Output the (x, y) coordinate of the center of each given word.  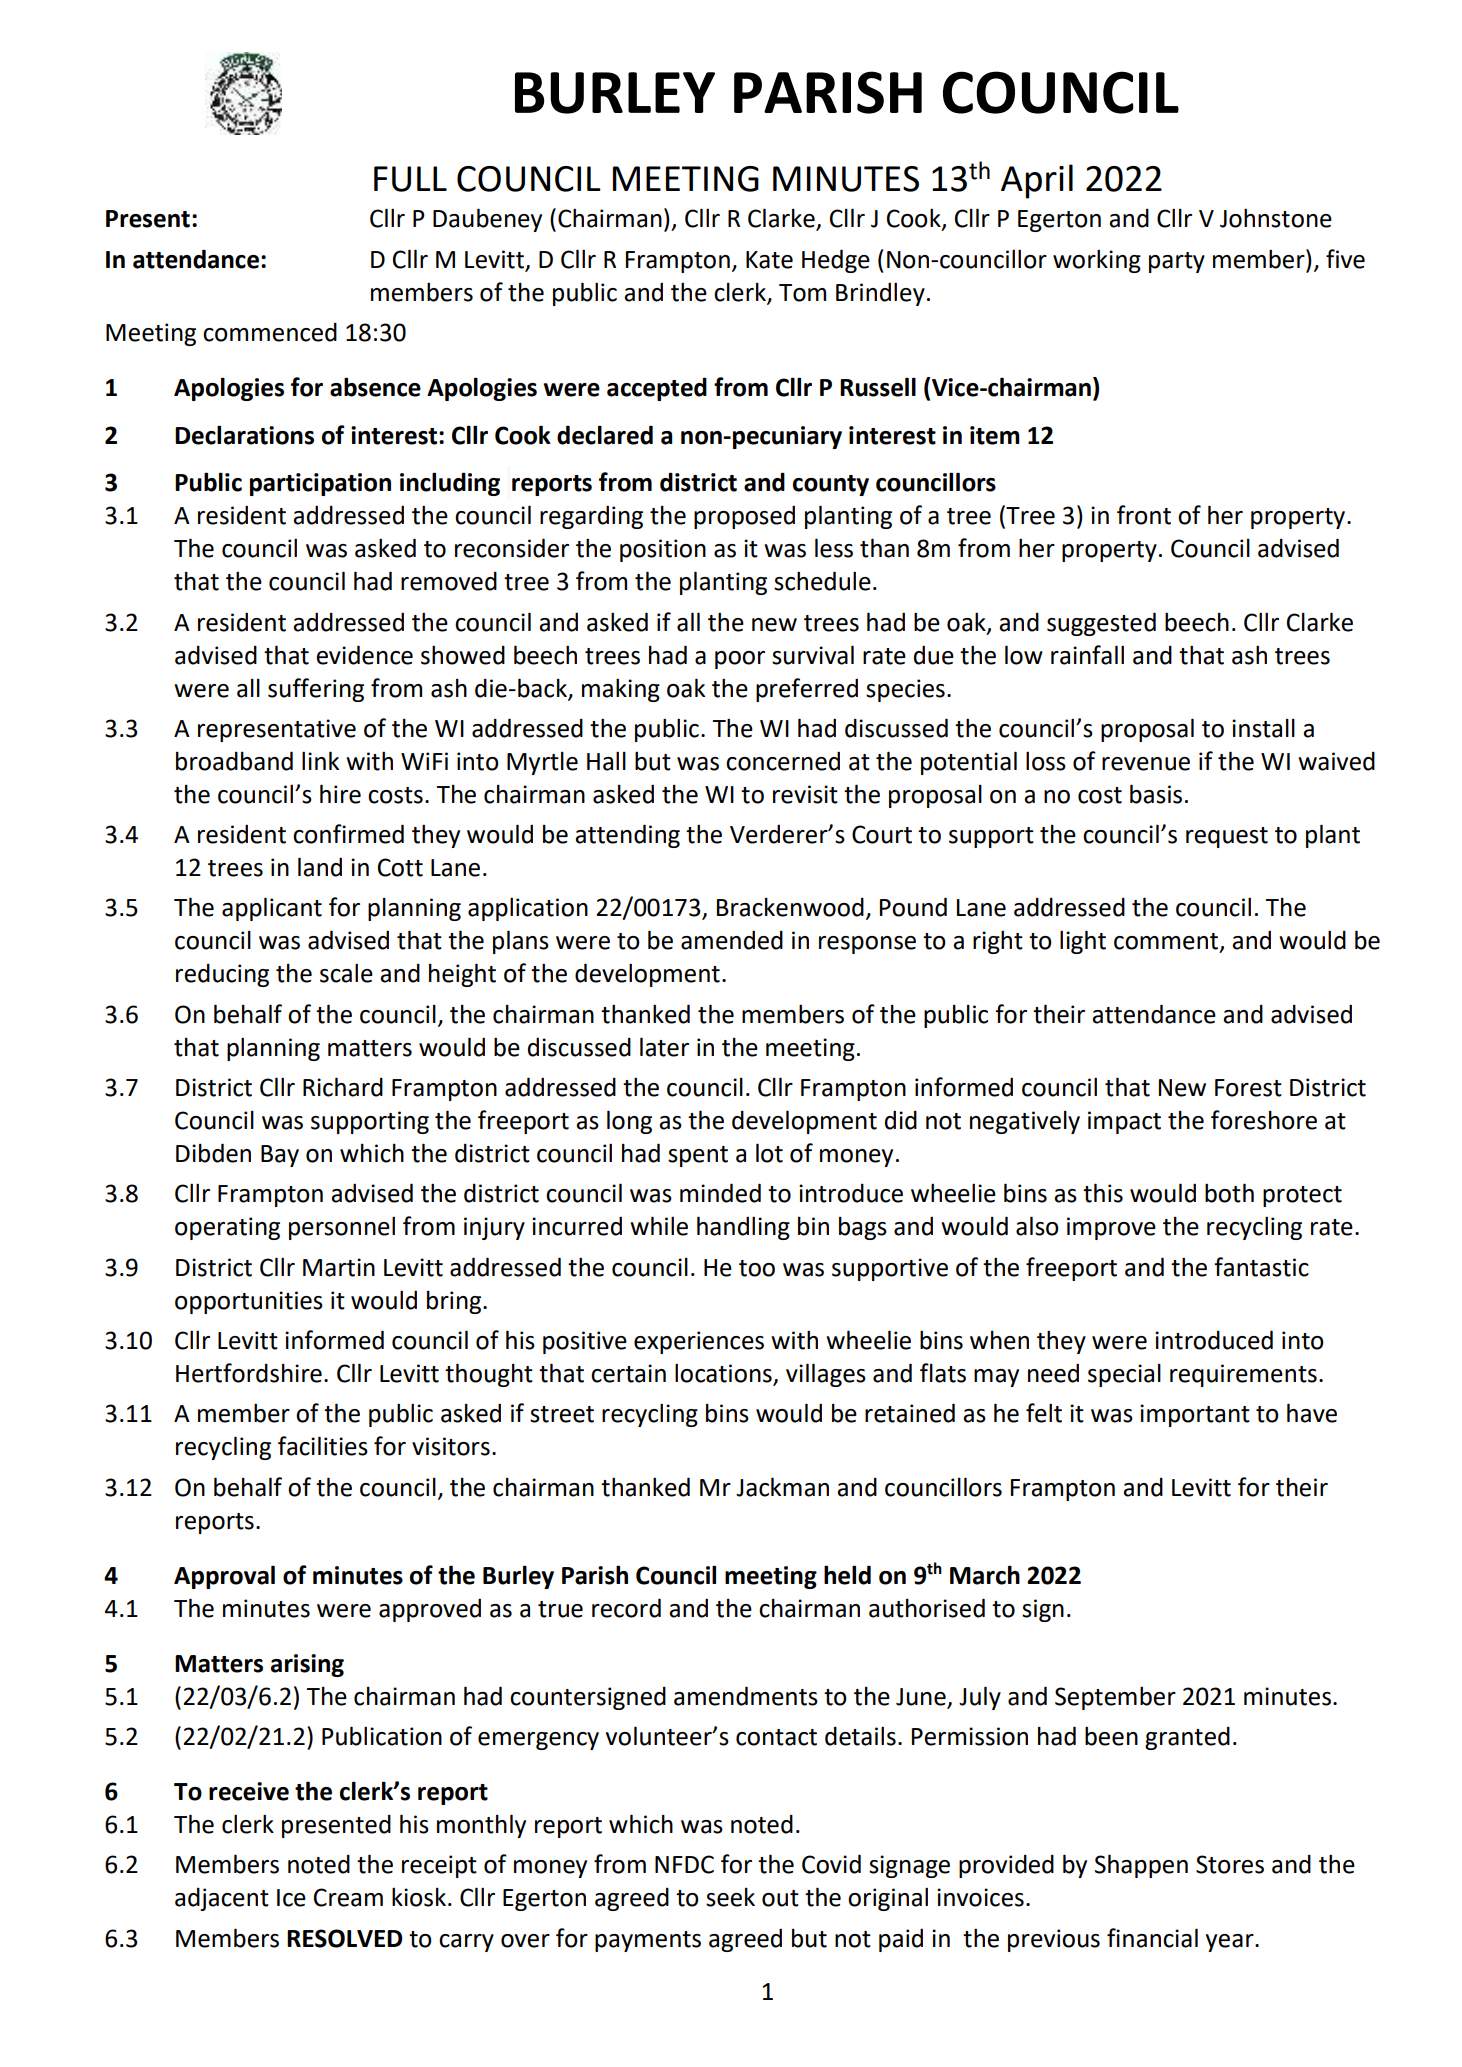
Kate (769, 260)
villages (826, 1375)
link (320, 760)
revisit (805, 794)
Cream (348, 1897)
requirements (1243, 1375)
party (1177, 262)
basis (1156, 794)
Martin (339, 1267)
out (780, 1898)
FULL (410, 179)
